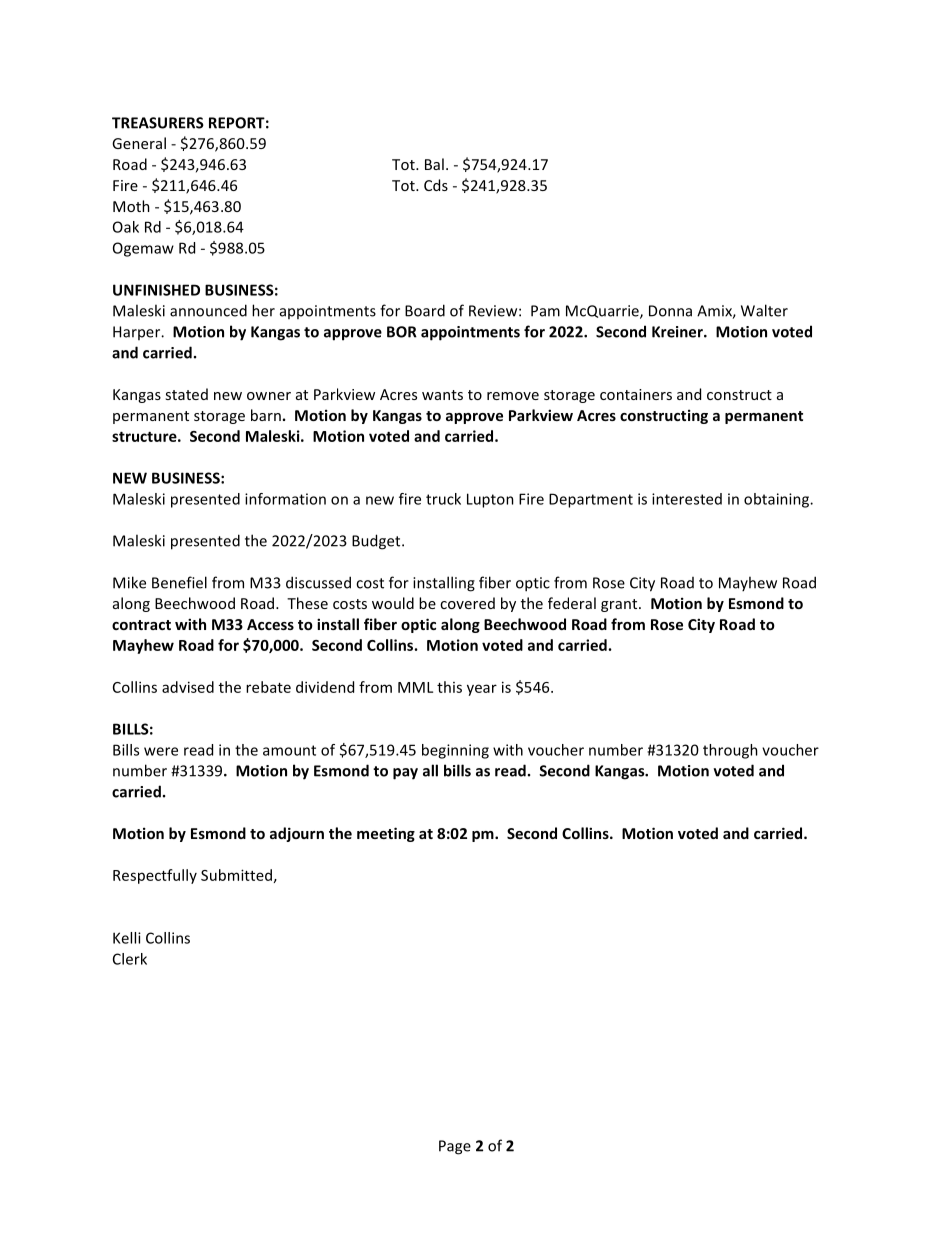 The width and height of the screenshot is (952, 1233). I want to click on Submitted, so click(236, 875).
